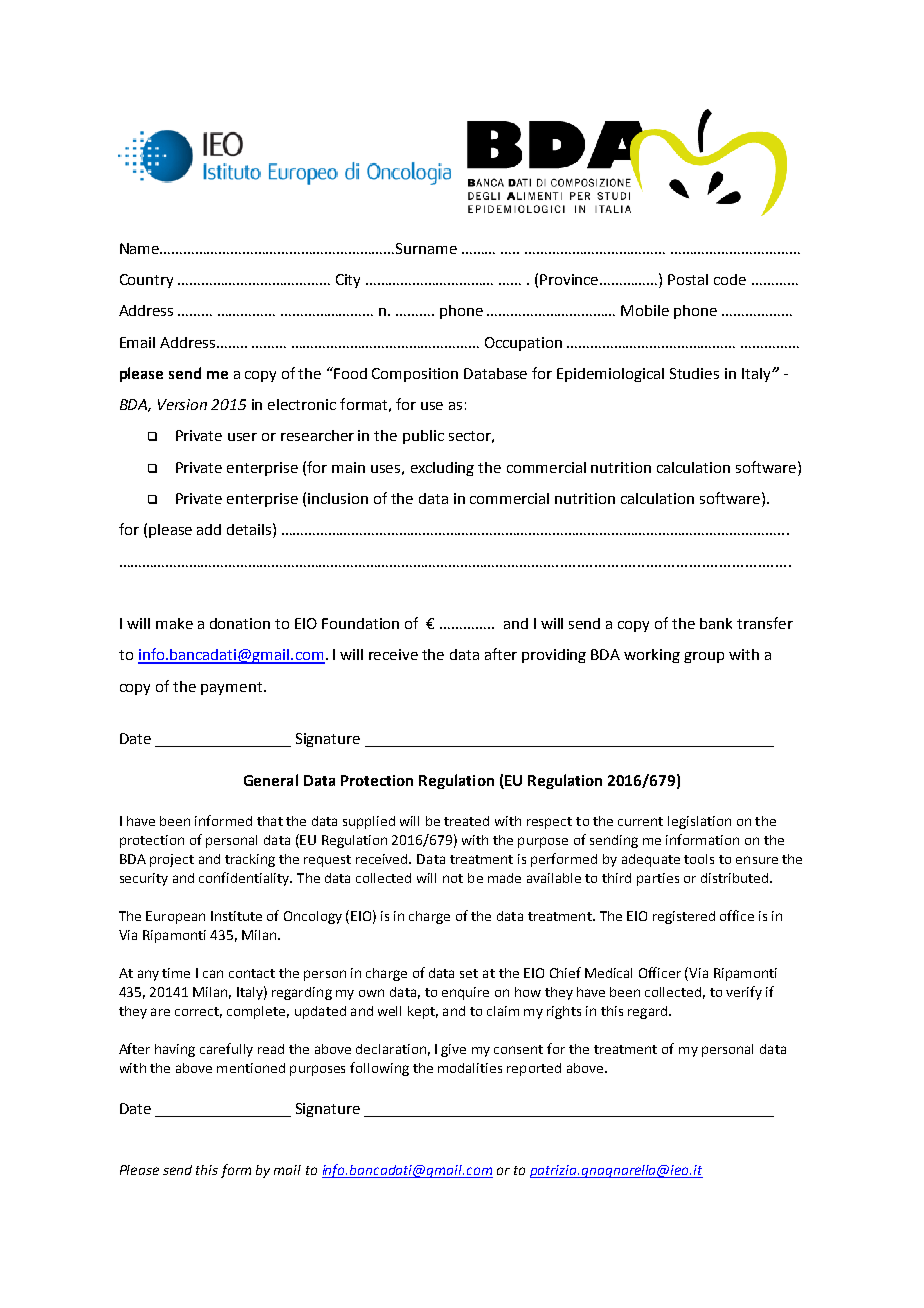 This screenshot has width=924, height=1308. What do you see at coordinates (146, 281) in the screenshot?
I see `Country` at bounding box center [146, 281].
